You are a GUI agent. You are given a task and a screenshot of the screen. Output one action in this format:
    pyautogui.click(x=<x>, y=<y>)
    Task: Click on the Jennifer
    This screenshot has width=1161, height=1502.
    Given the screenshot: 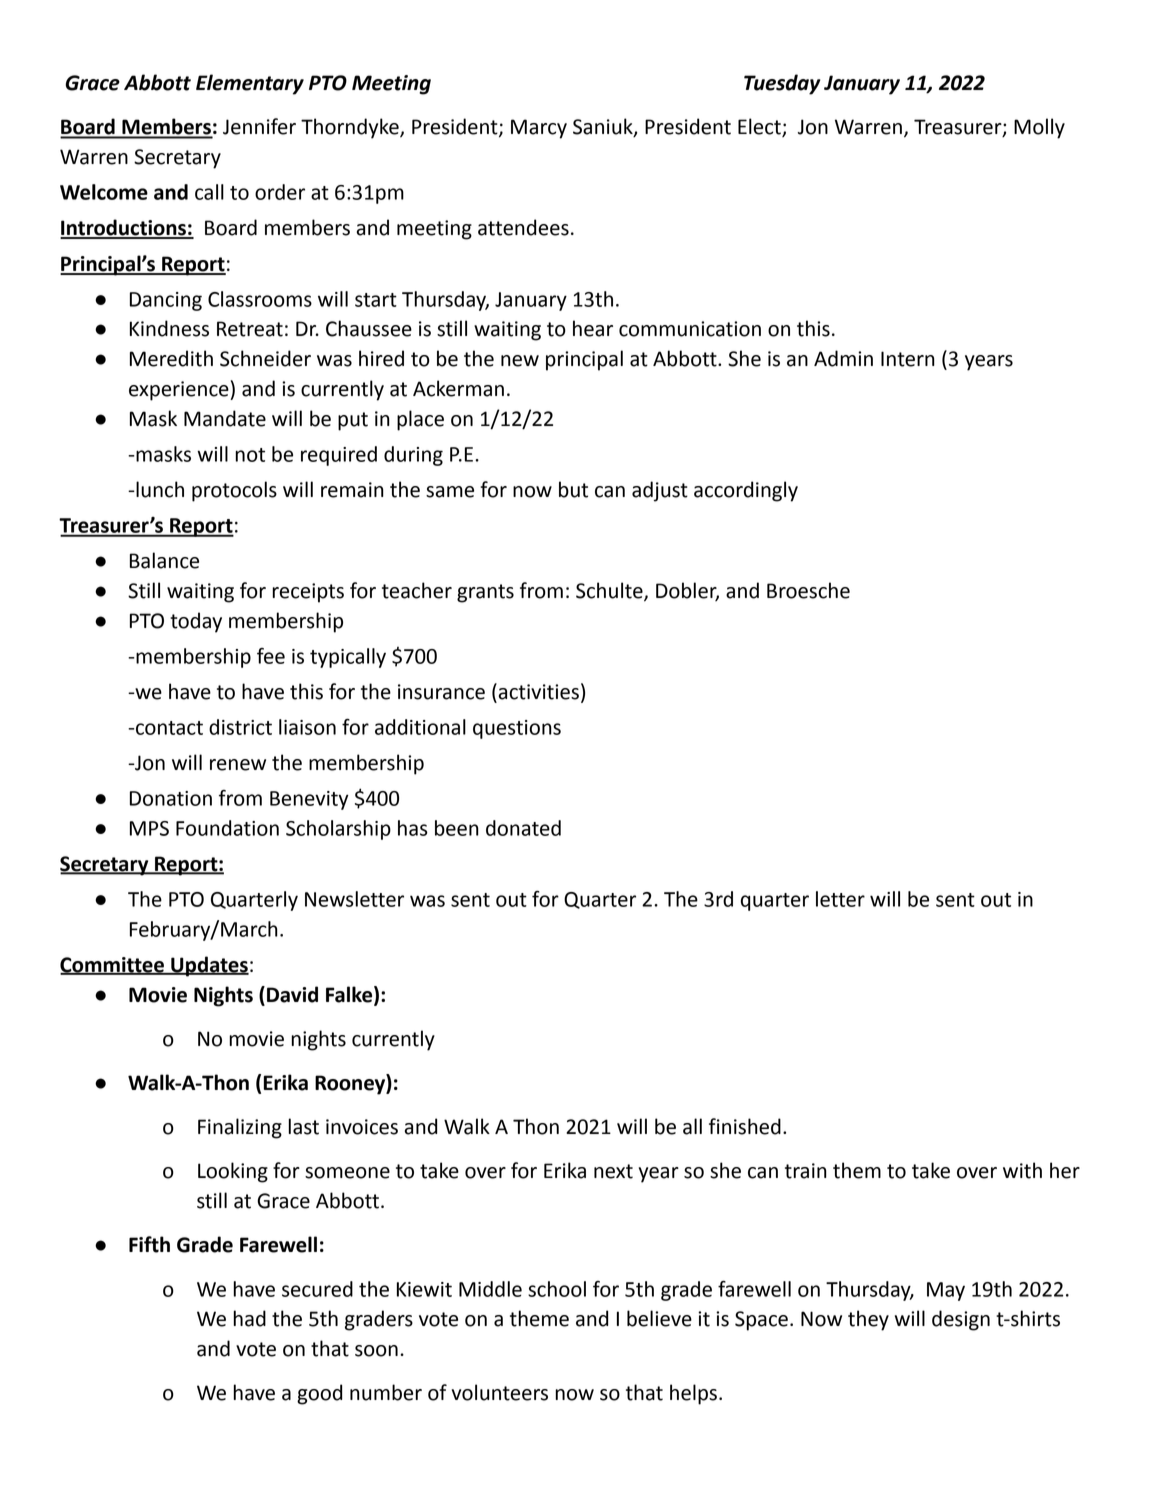 What is the action you would take?
    pyautogui.click(x=259, y=126)
